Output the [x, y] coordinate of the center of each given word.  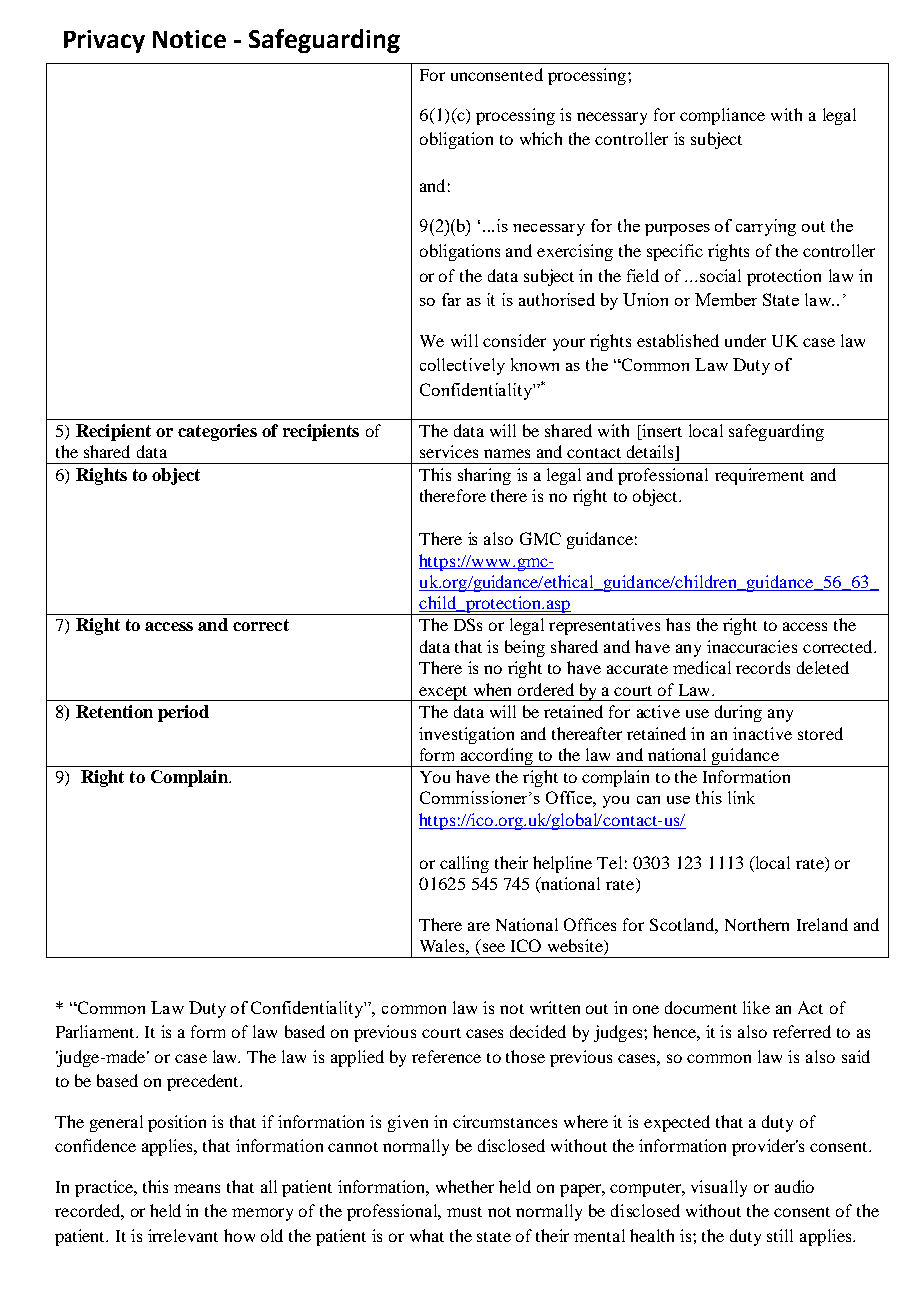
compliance [722, 116]
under [745, 340]
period [183, 713]
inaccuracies [752, 646]
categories [217, 432]
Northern [757, 924]
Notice [189, 39]
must [464, 1212]
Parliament [97, 1031]
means [197, 1188]
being [525, 648]
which [541, 138]
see [494, 947]
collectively [462, 366]
